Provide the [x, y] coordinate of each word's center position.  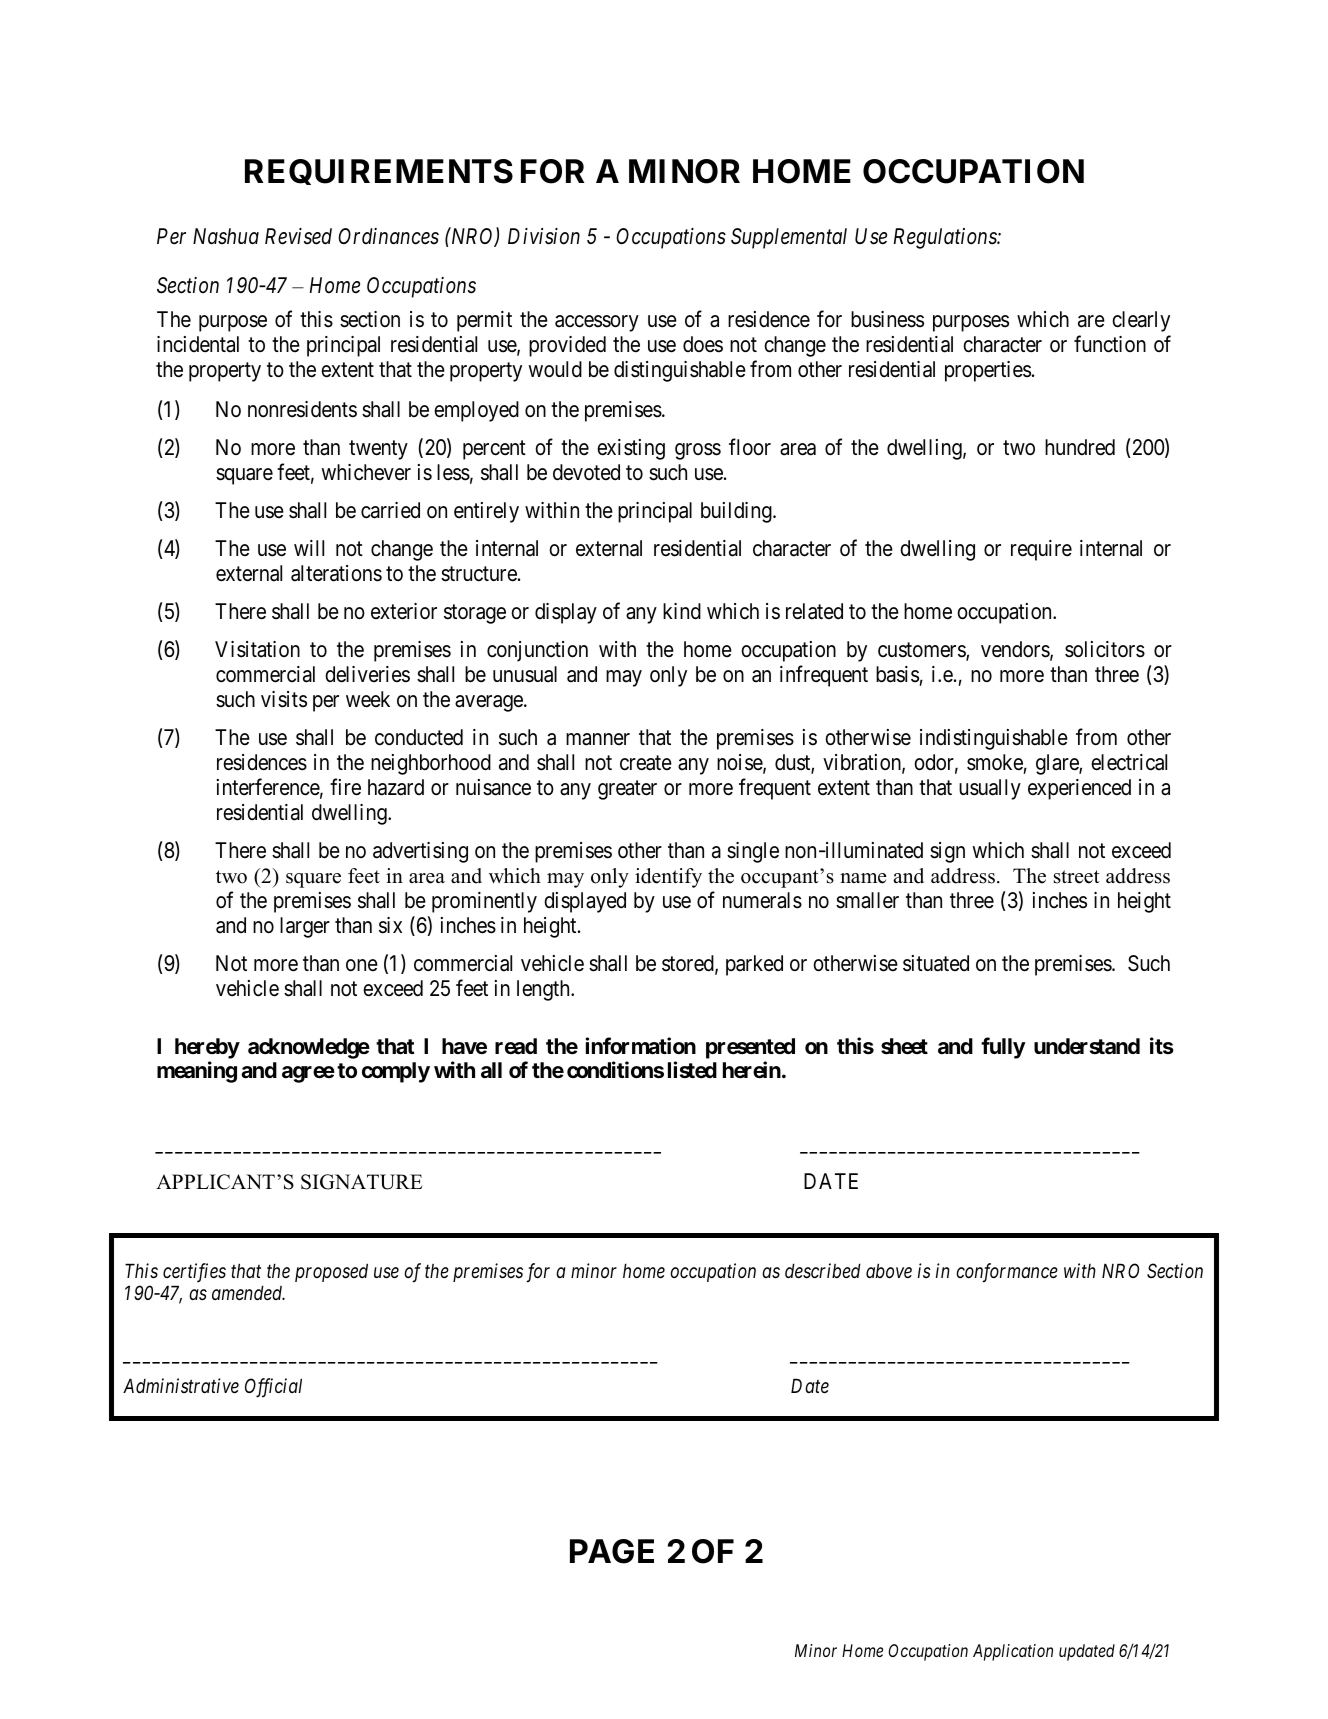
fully [1003, 1048]
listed [692, 1070]
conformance [1007, 1273]
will [309, 548]
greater [627, 790]
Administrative [181, 1386]
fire [345, 787]
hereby [207, 1048]
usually [990, 789]
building [737, 512]
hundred [1080, 447]
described [823, 1271]
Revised [298, 236]
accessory [597, 323]
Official [273, 1388]
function [1110, 344]
